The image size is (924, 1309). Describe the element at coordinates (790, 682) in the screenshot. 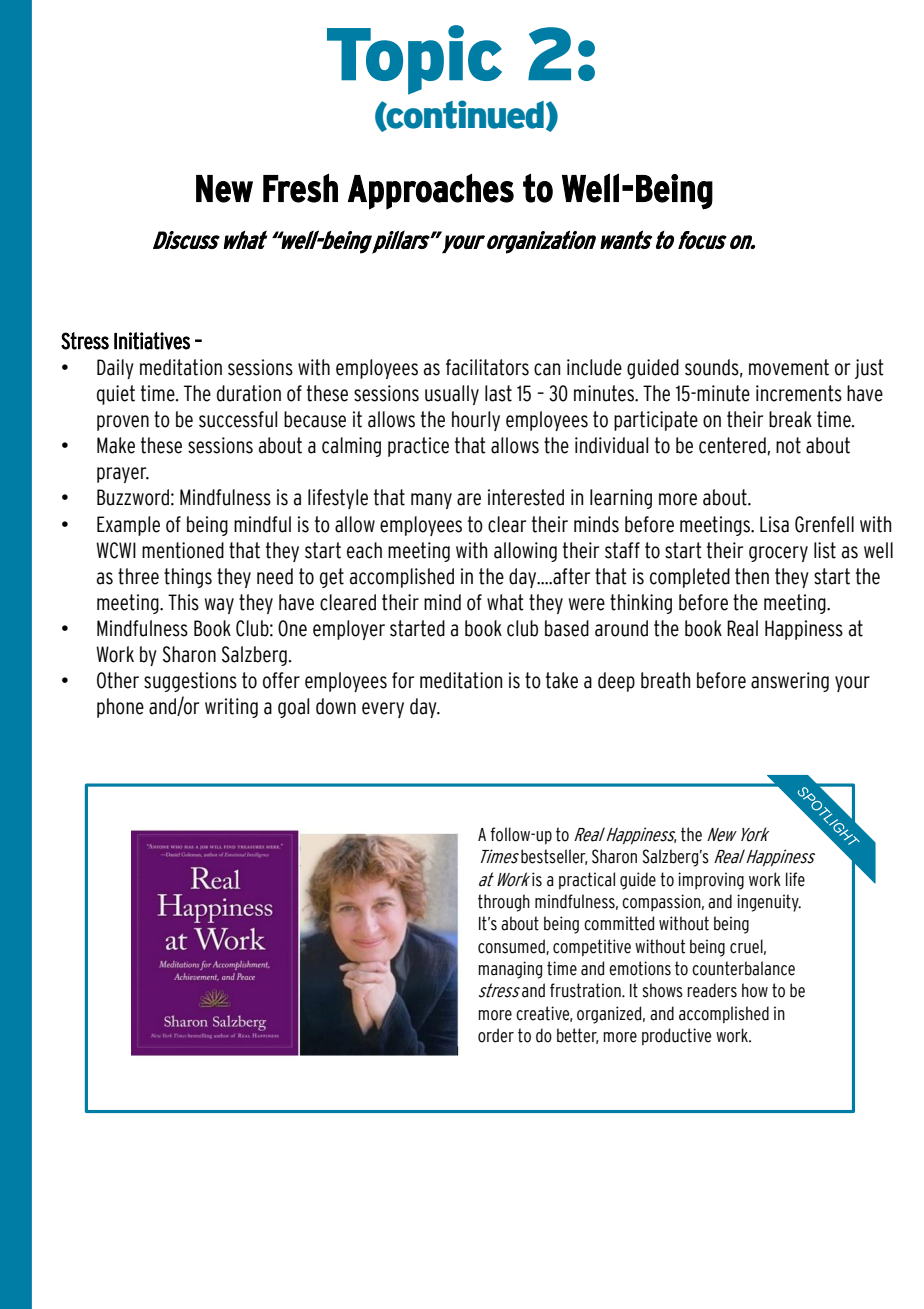

I see `answering` at that location.
